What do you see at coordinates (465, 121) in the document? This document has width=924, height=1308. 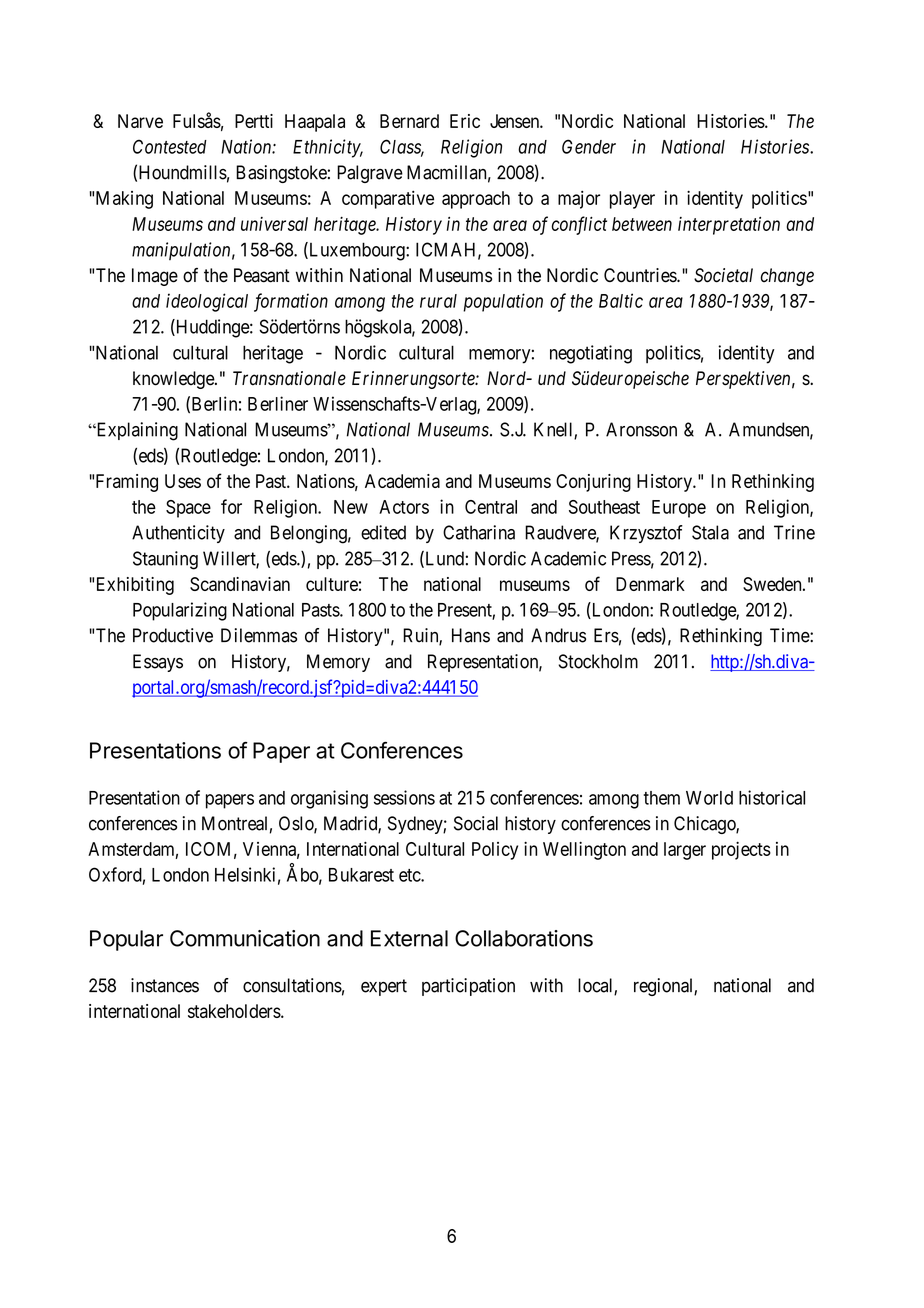 I see `Eric` at bounding box center [465, 121].
